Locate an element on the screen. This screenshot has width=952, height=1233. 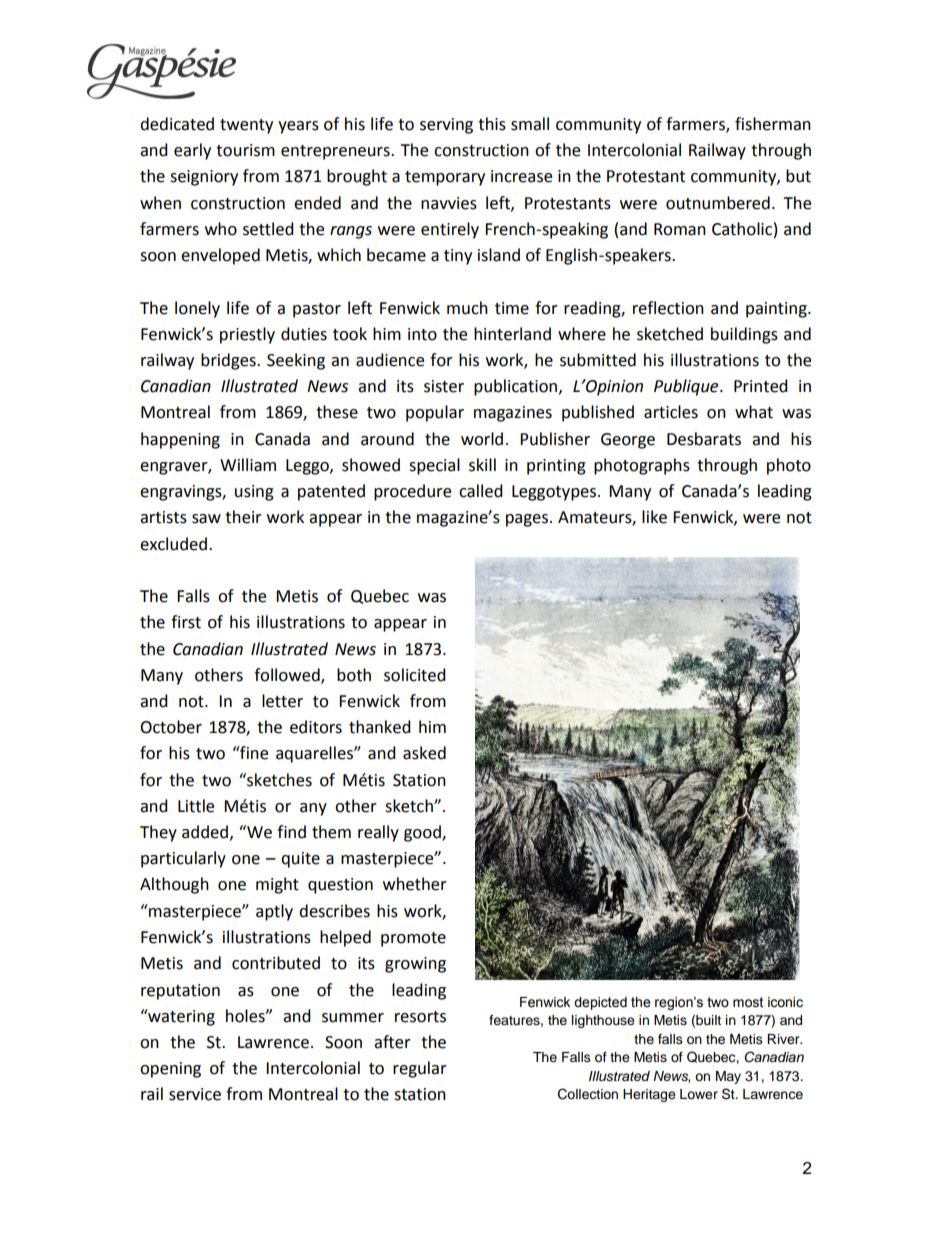
like is located at coordinates (654, 517).
